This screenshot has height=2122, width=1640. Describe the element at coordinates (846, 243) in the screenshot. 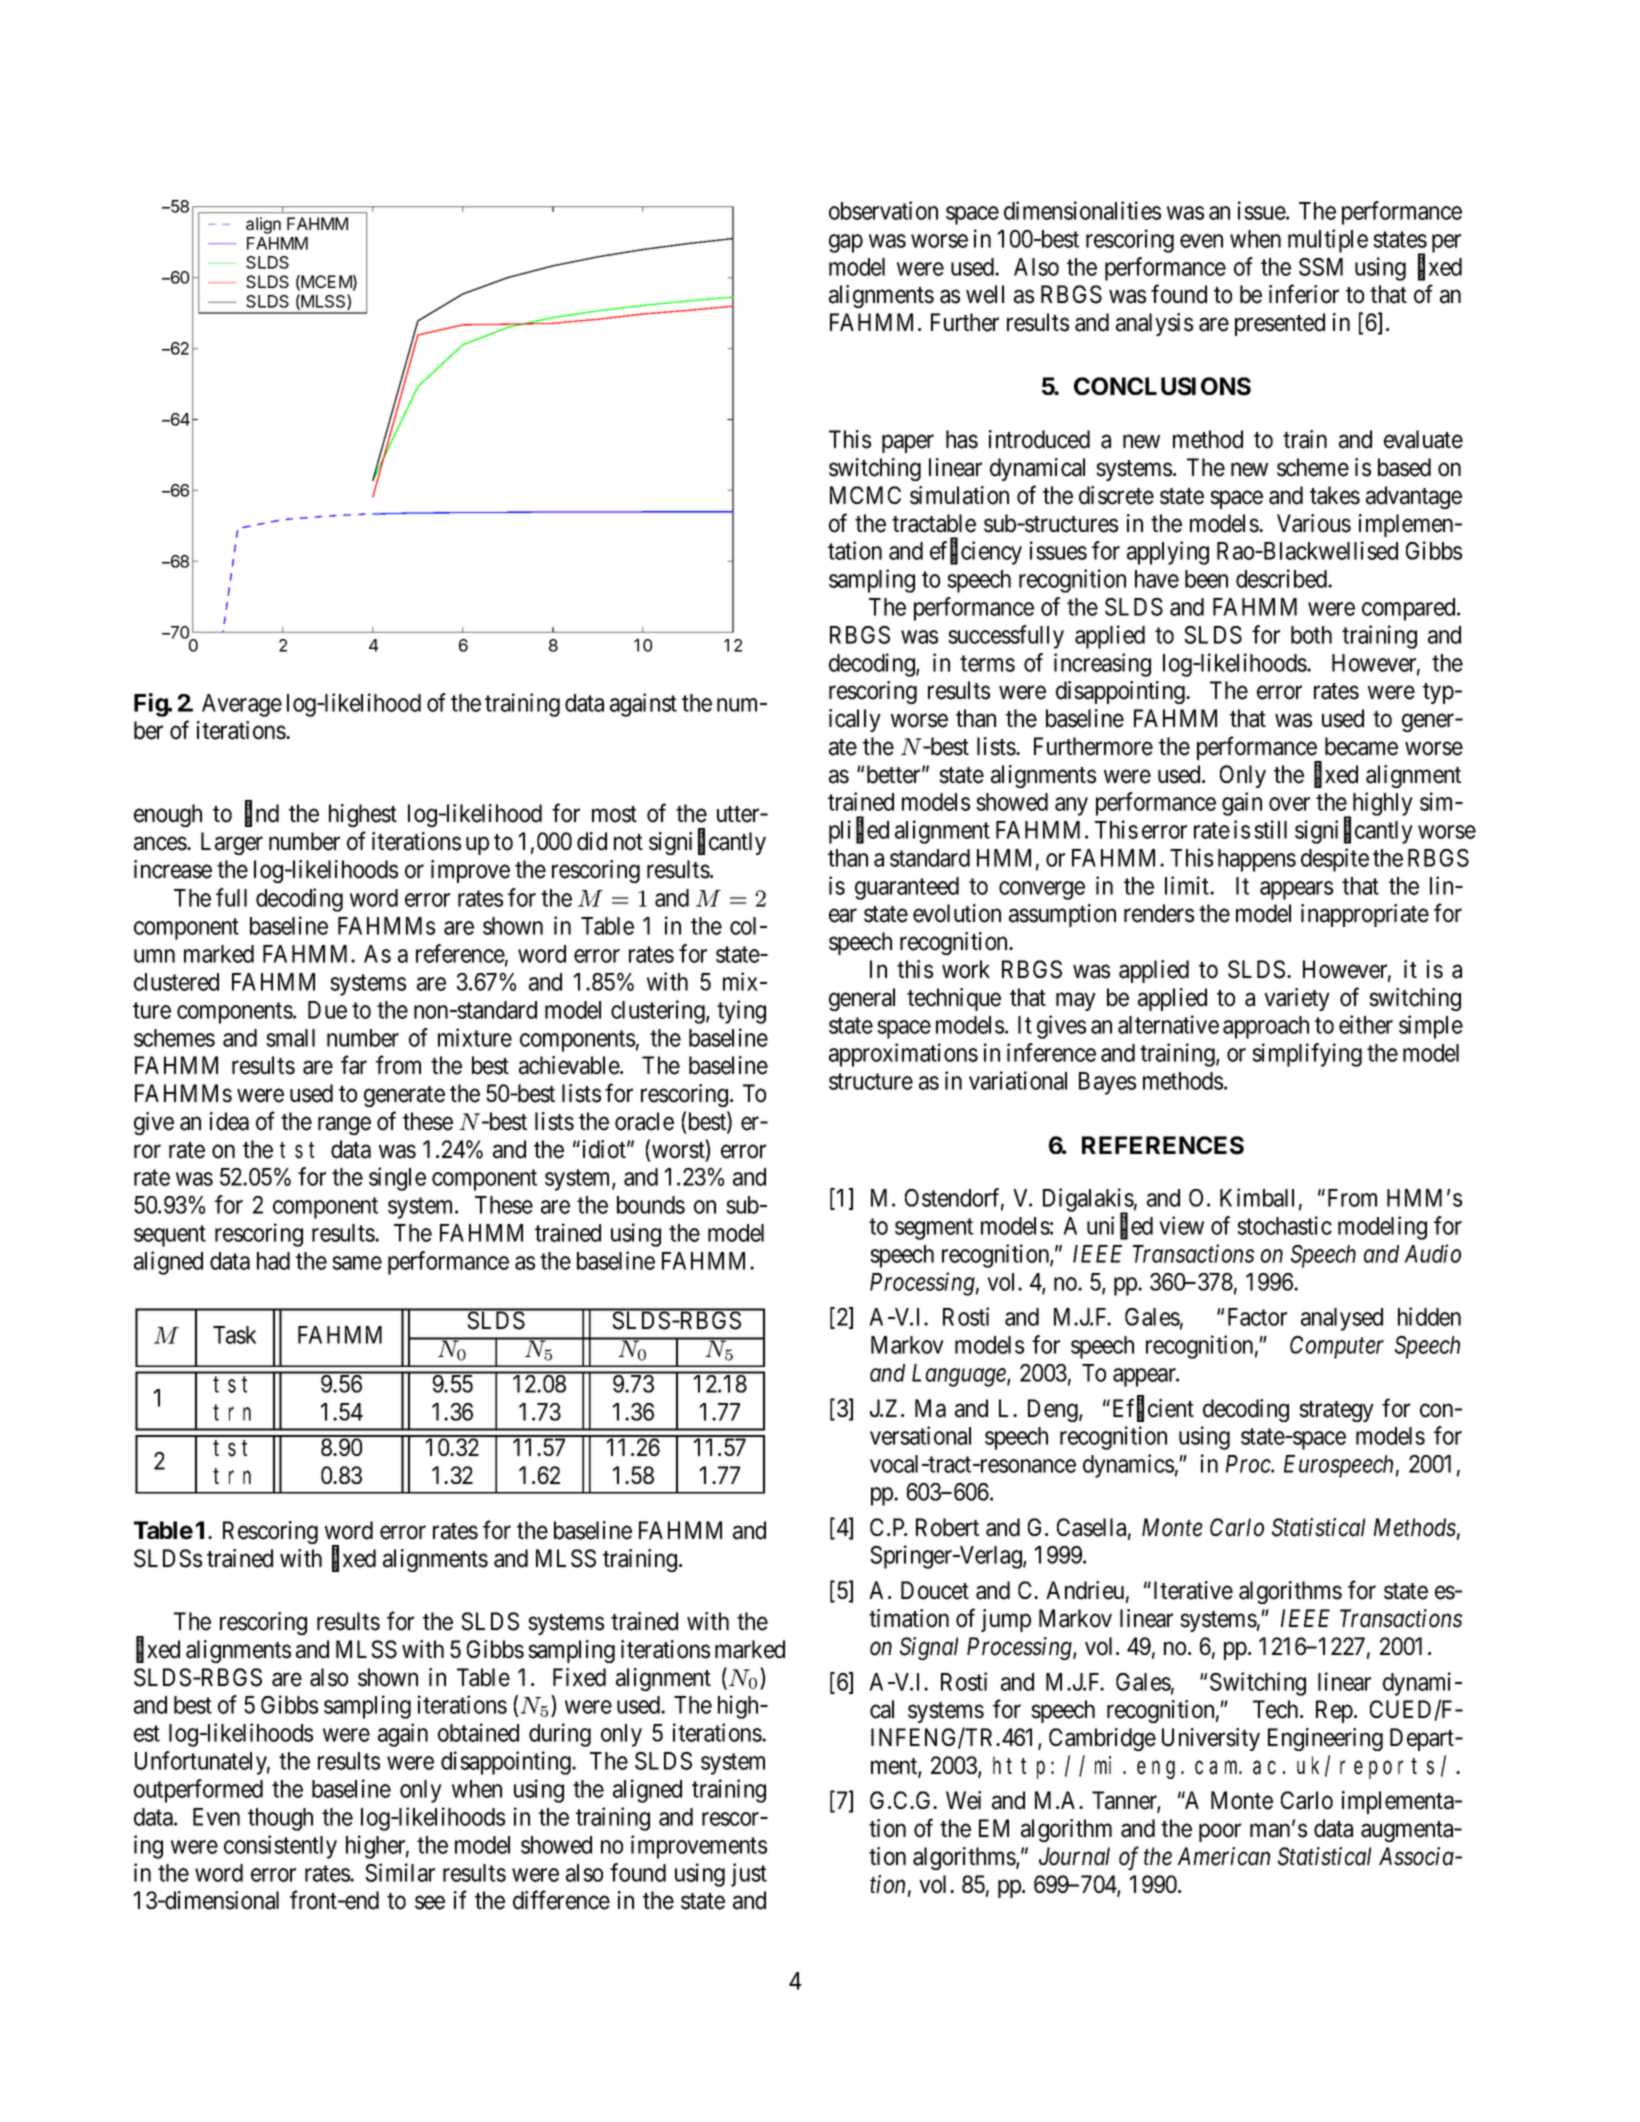

I see `gap` at that location.
